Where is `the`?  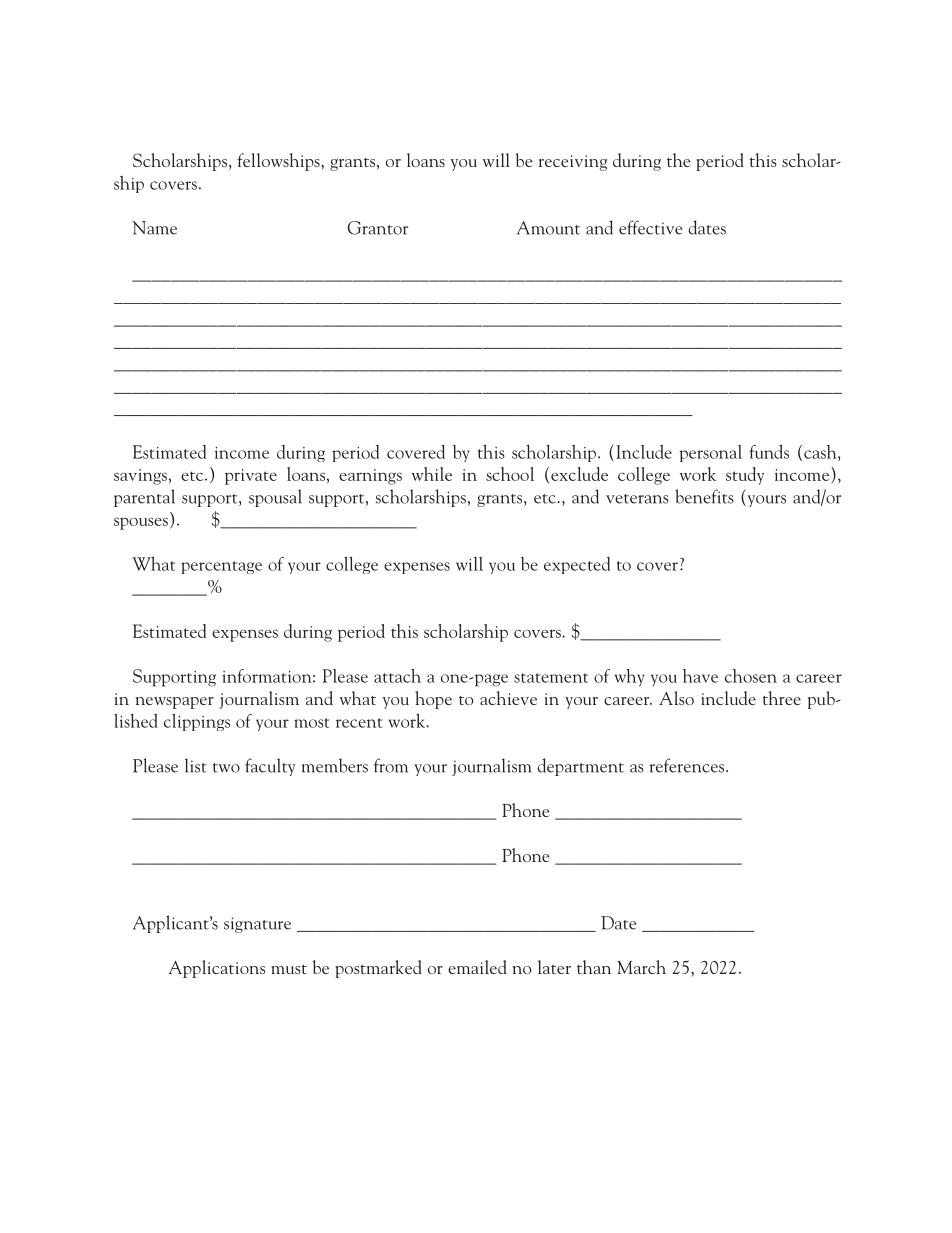 the is located at coordinates (678, 160).
